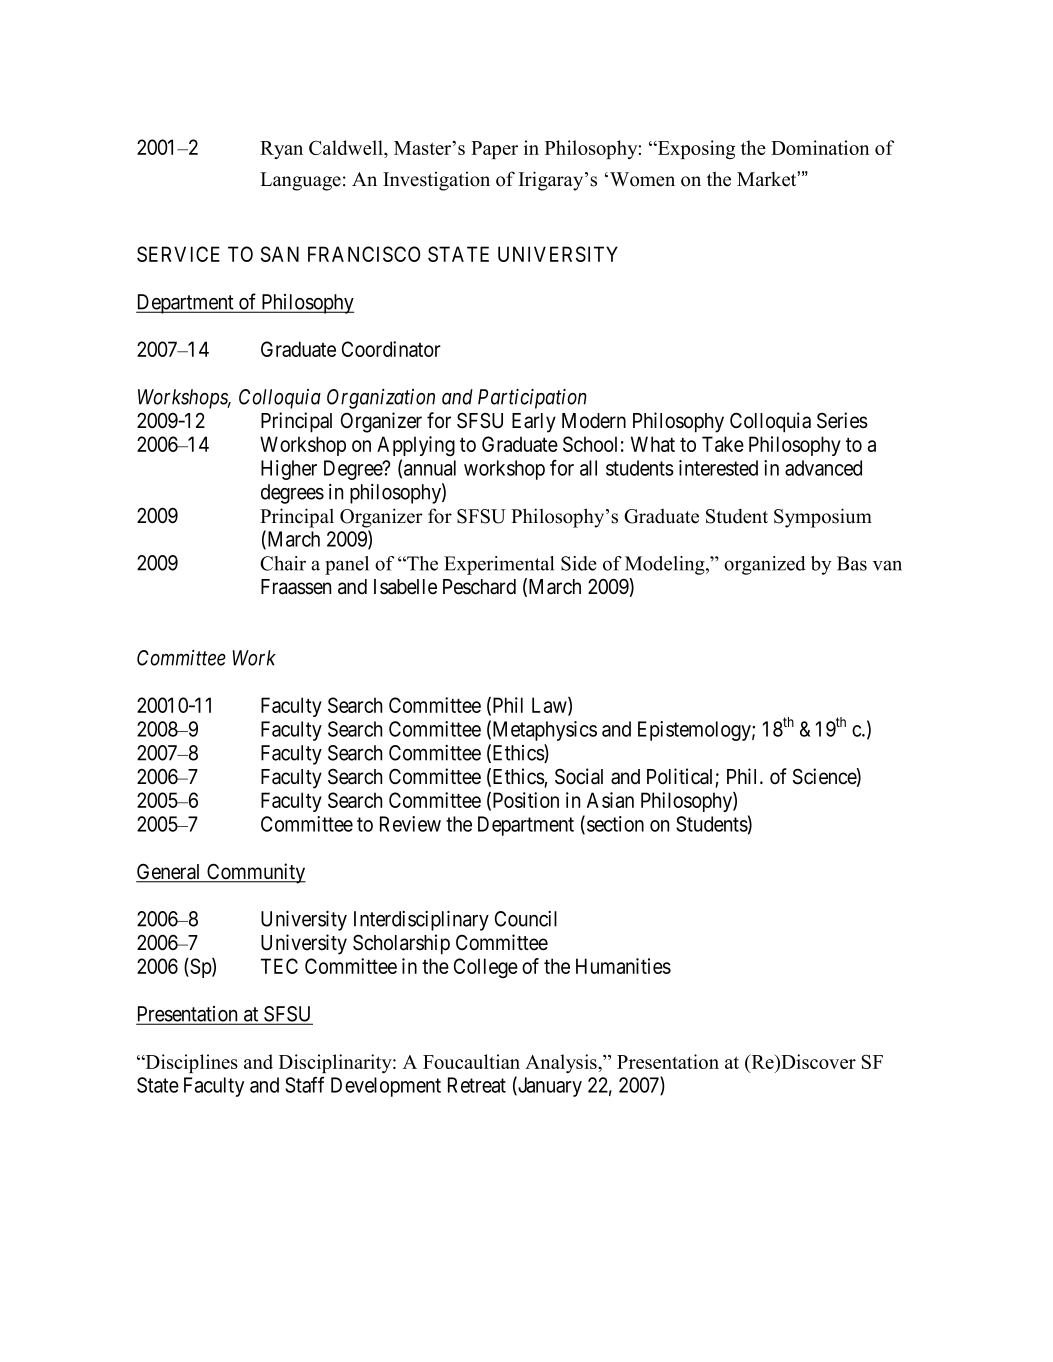 Image resolution: width=1053 pixels, height=1362 pixels. I want to click on Early, so click(534, 423).
